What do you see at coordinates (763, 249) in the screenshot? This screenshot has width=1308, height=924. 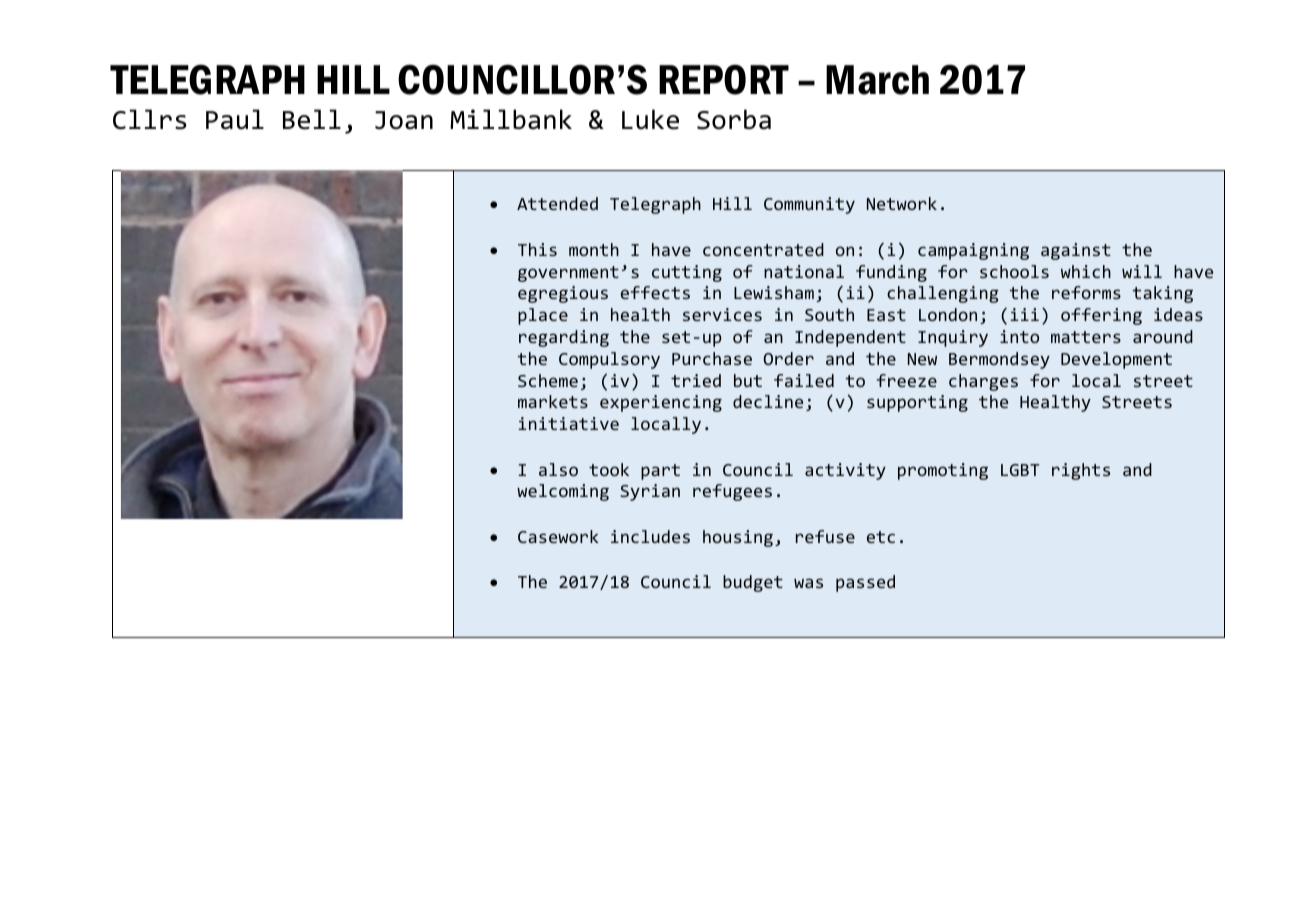 I see `concentrated` at bounding box center [763, 249].
